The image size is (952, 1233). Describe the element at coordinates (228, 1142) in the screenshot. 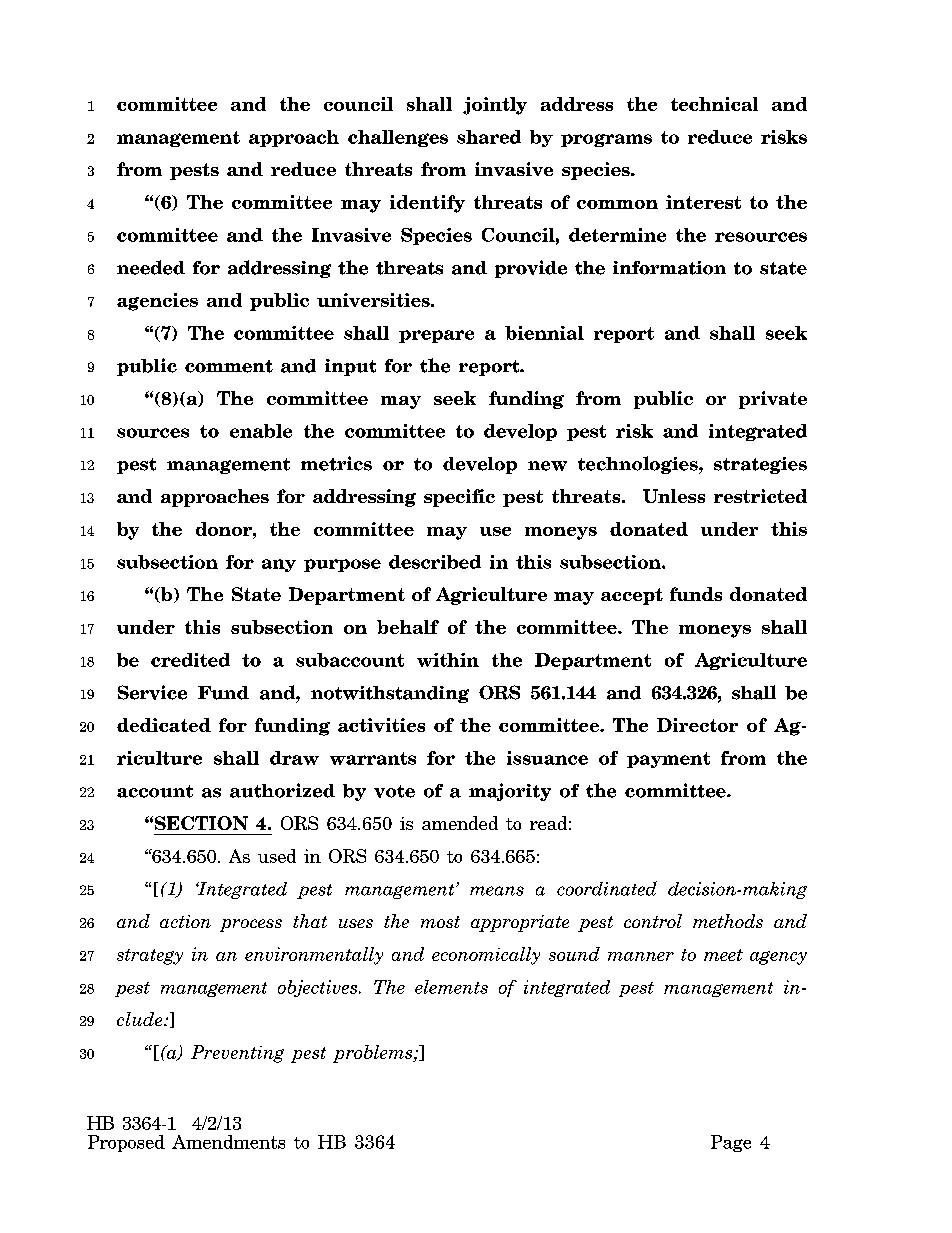

I see `Amendments` at that location.
